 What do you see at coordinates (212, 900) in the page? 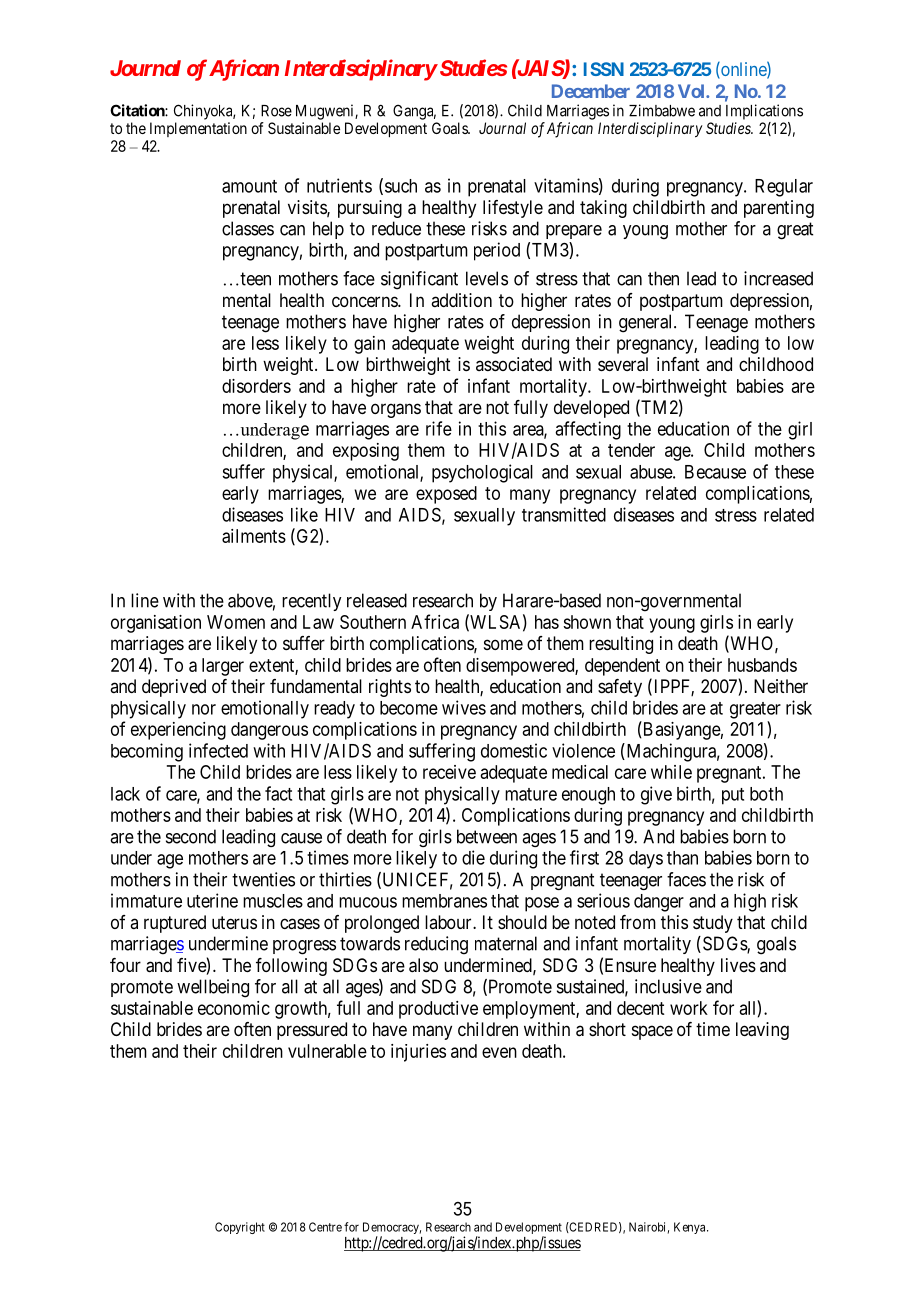
I see `uterine` at bounding box center [212, 900].
